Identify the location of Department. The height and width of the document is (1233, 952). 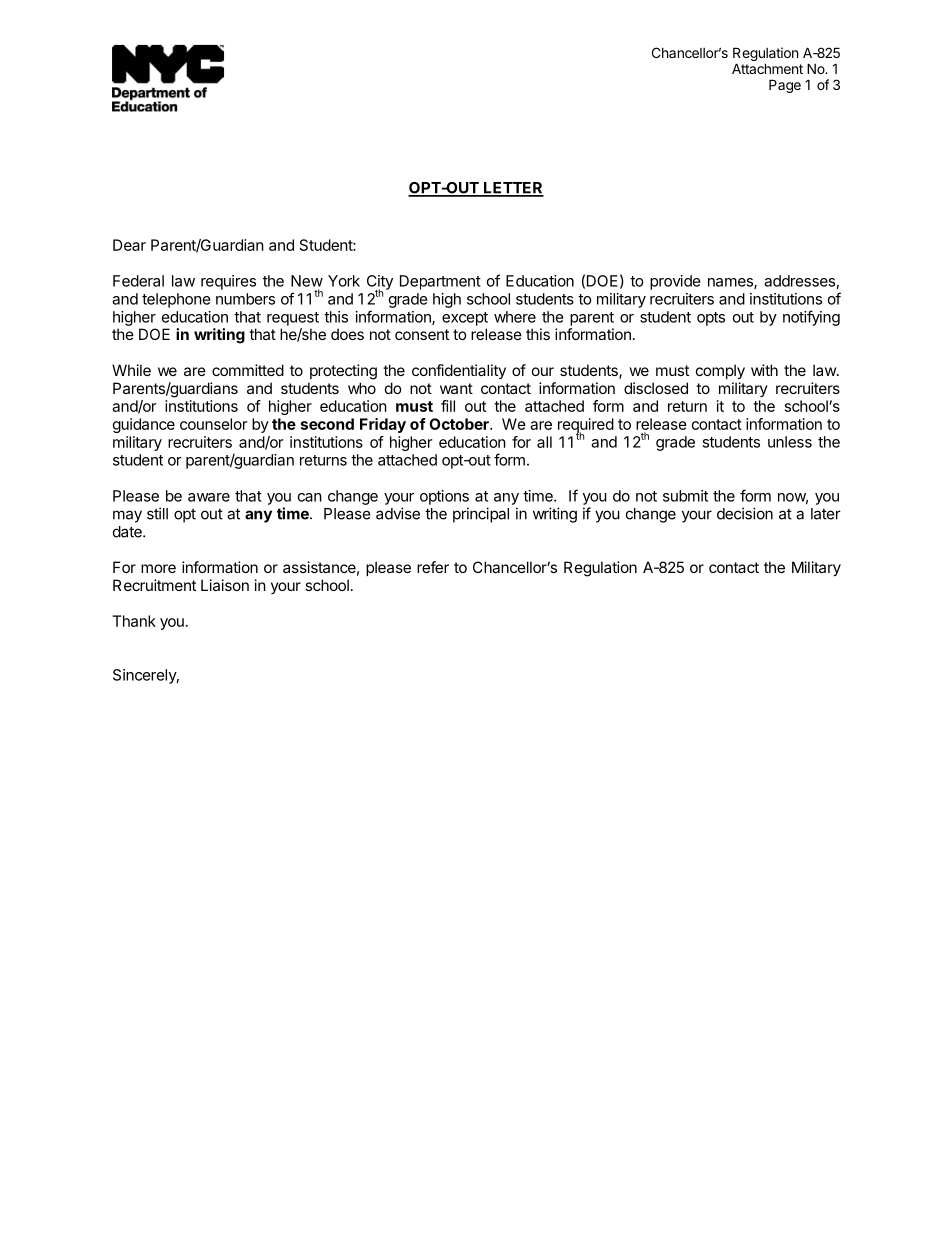
(440, 282).
